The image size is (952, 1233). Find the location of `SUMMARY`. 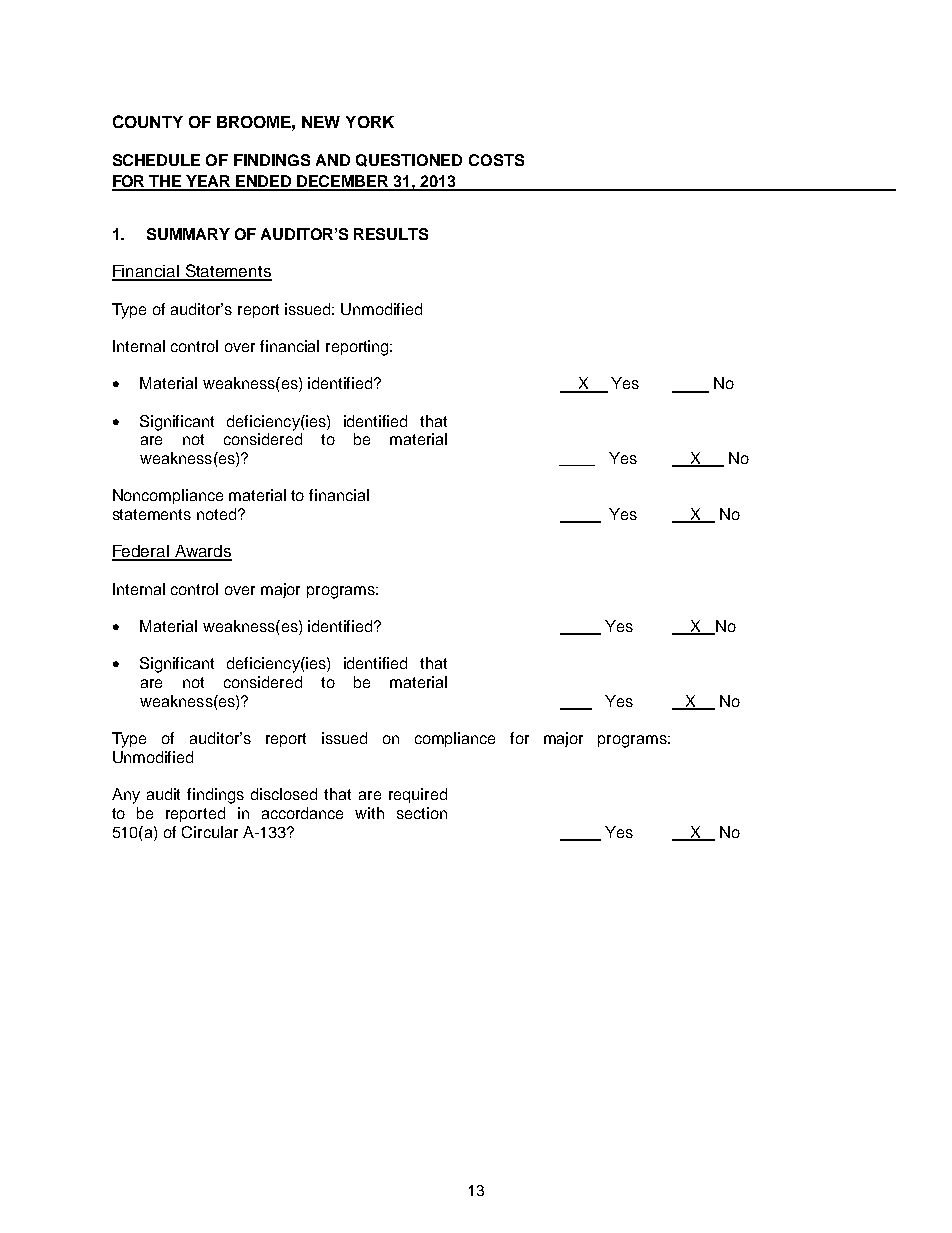

SUMMARY is located at coordinates (188, 234).
